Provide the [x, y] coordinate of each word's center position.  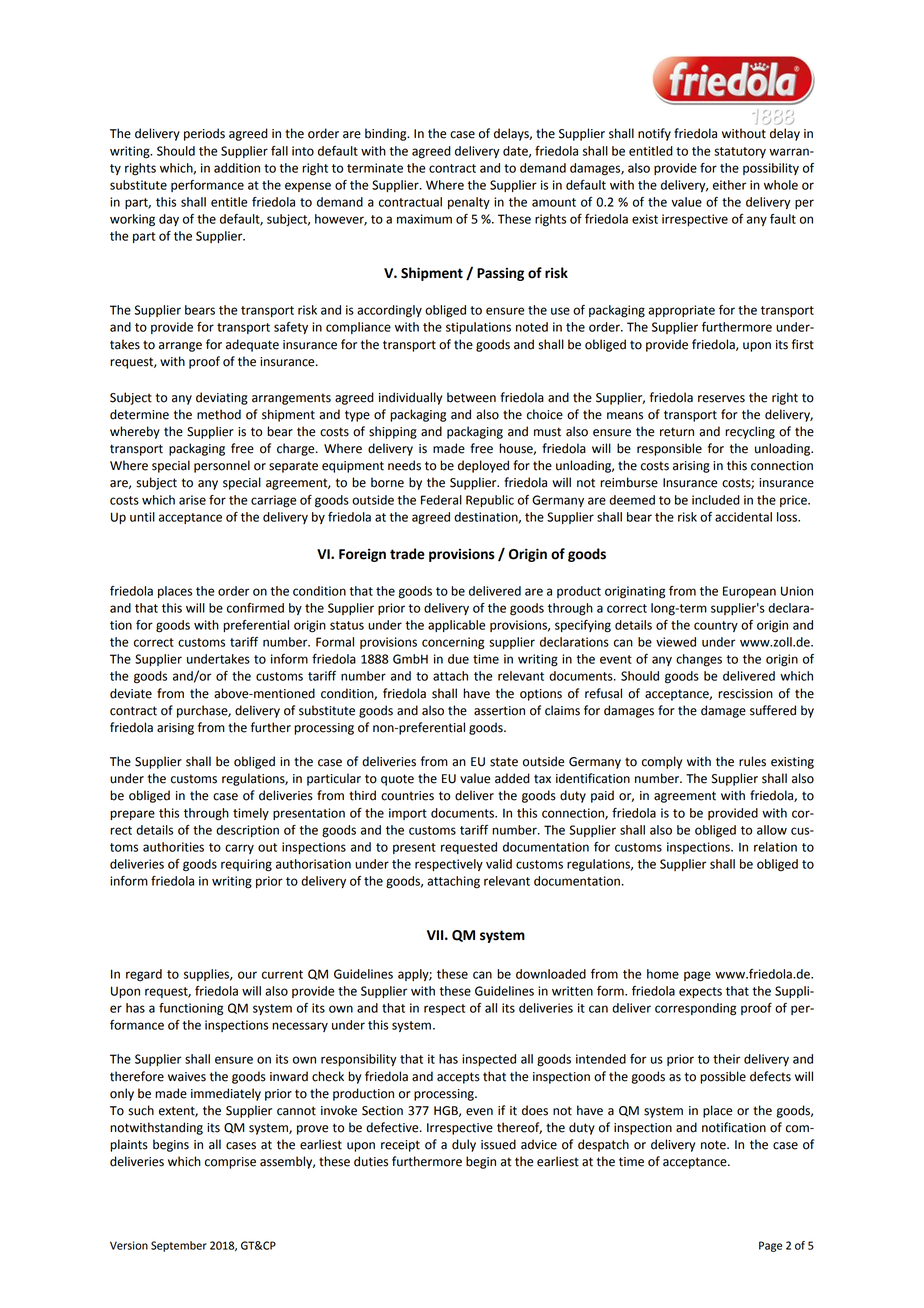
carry [239, 849]
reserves [721, 399]
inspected [489, 1060]
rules [752, 761]
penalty [469, 203]
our [247, 975]
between [471, 397]
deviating [222, 398]
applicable [456, 626]
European [749, 592]
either [729, 185]
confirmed [255, 608]
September [179, 1246]
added [512, 778]
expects [700, 992]
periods [204, 134]
